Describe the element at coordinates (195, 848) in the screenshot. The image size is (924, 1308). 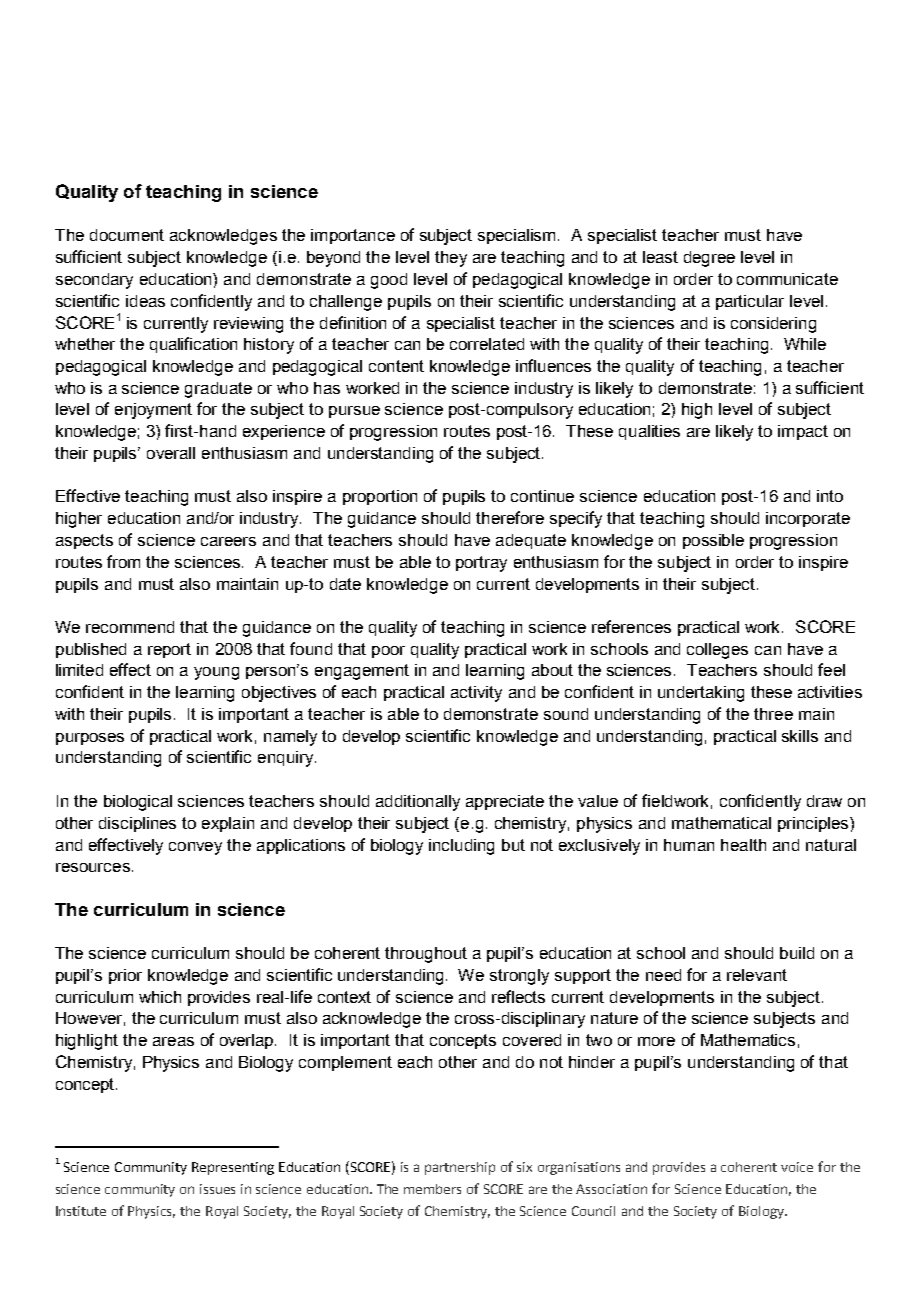
I see `convey` at that location.
